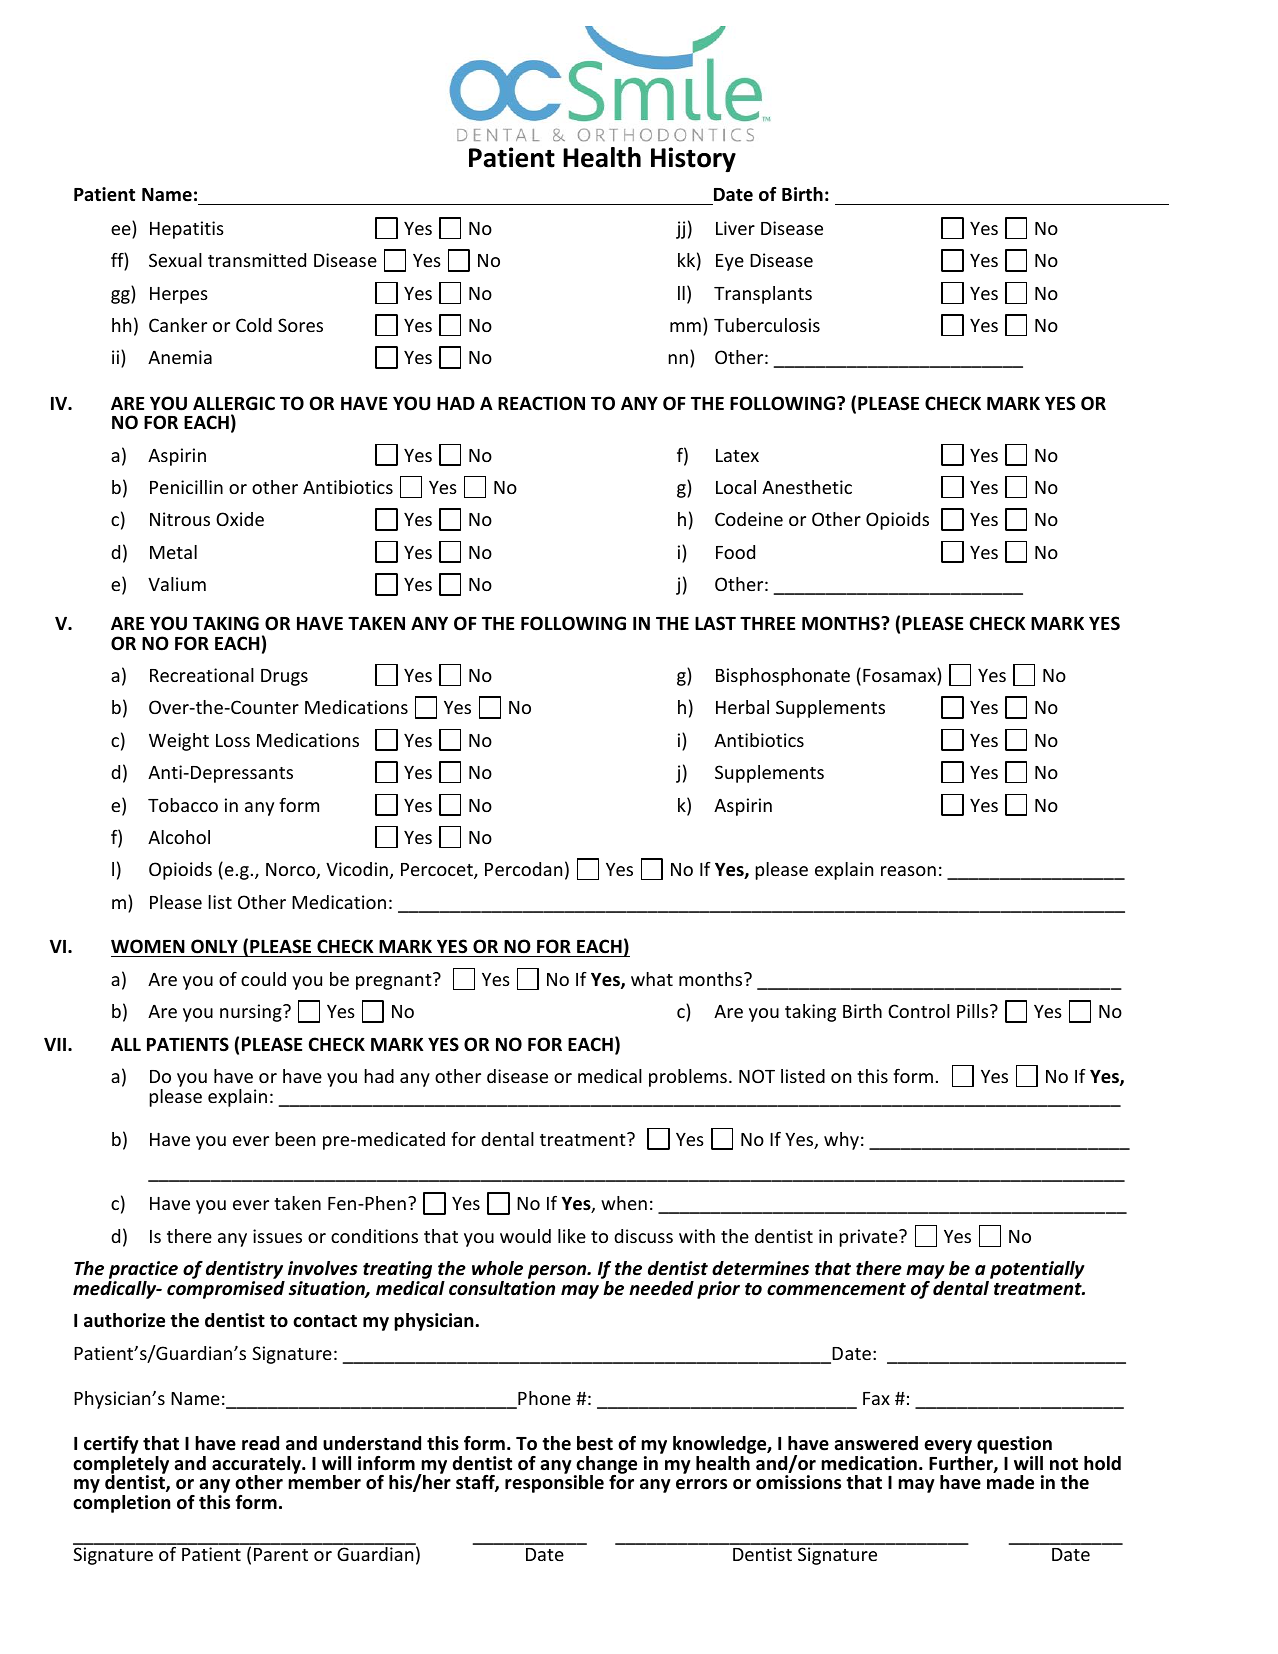 The image size is (1278, 1654). What do you see at coordinates (187, 230) in the screenshot?
I see `Hepatitis` at bounding box center [187, 230].
